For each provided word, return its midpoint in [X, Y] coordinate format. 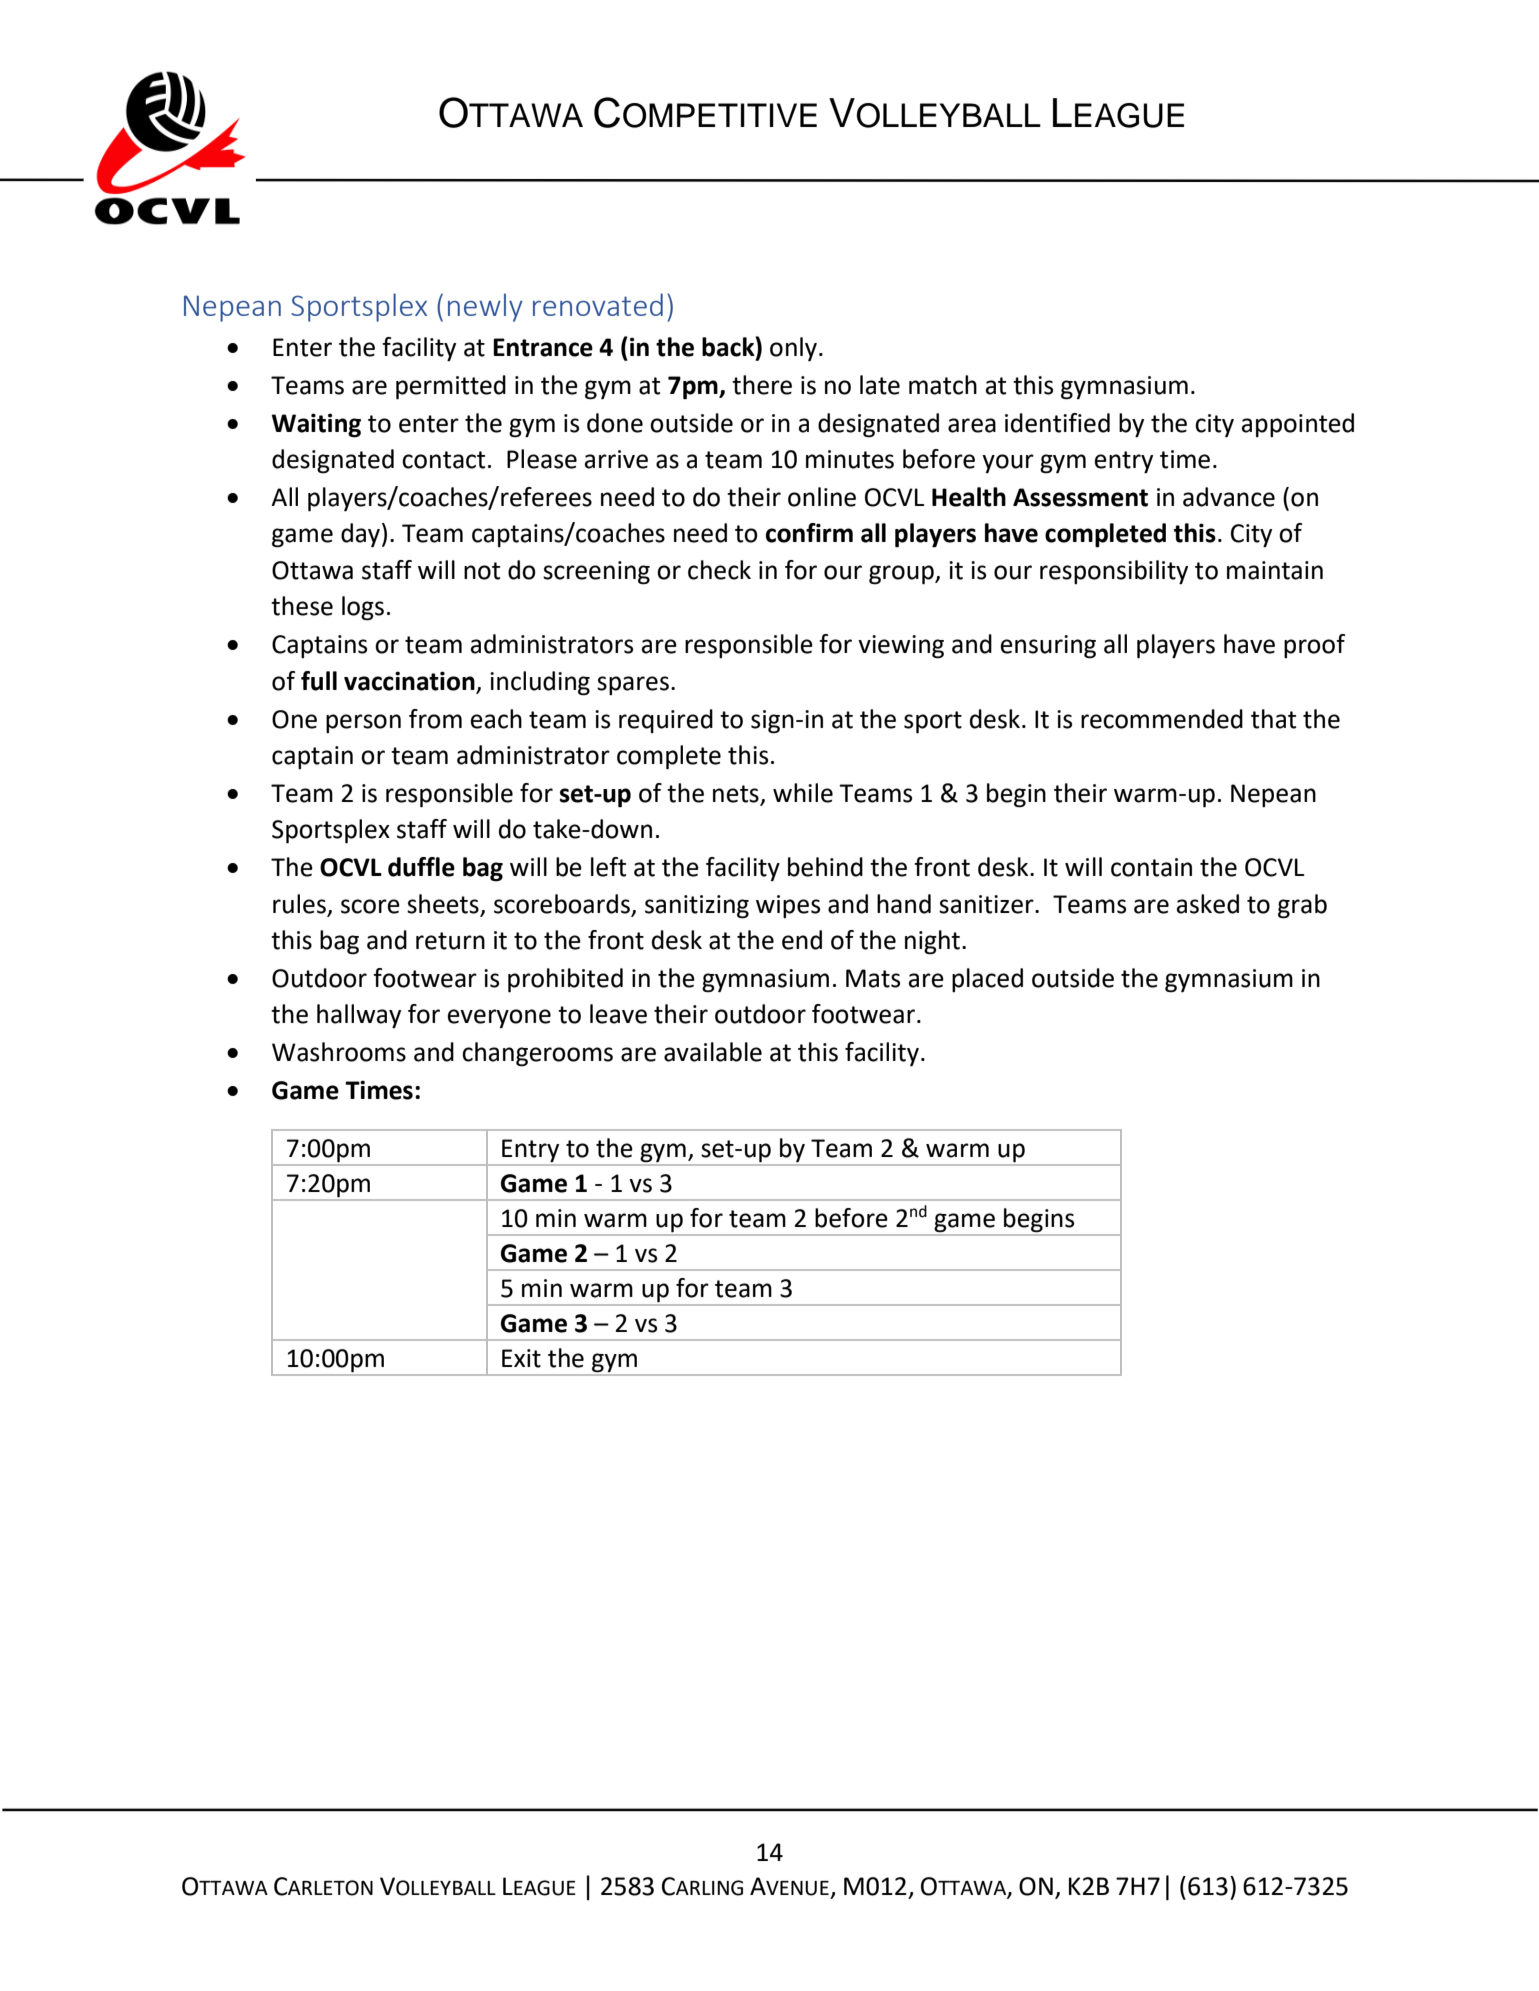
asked [1208, 904]
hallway [359, 1016]
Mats [873, 978]
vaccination [409, 681]
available [713, 1052]
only [795, 349]
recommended [1162, 719]
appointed [1298, 425]
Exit [521, 1358]
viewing [901, 647]
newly [485, 307]
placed [987, 980]
